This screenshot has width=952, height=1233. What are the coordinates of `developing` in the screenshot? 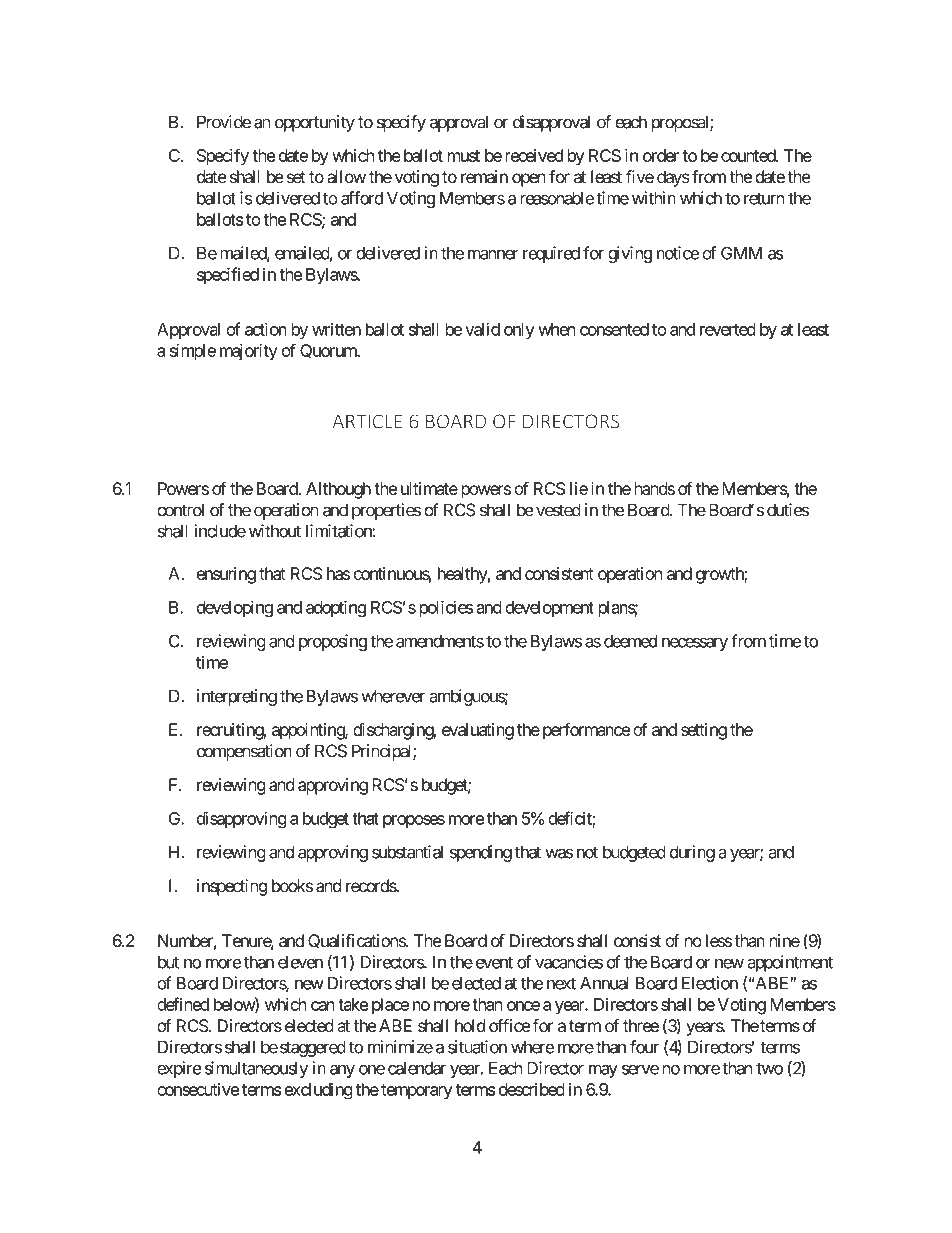 It's located at (235, 608).
